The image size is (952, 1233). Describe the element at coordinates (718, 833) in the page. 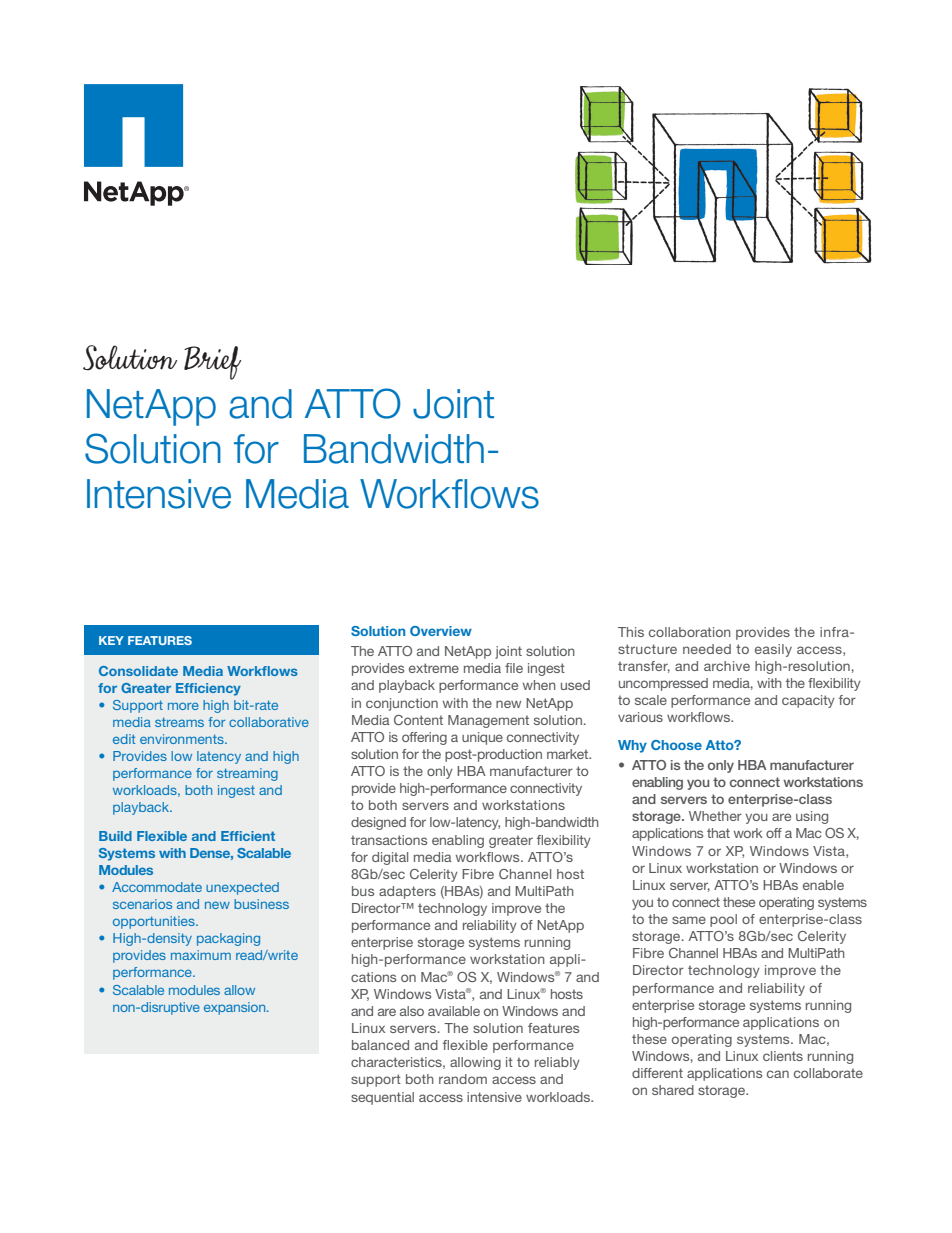

I see `that` at that location.
